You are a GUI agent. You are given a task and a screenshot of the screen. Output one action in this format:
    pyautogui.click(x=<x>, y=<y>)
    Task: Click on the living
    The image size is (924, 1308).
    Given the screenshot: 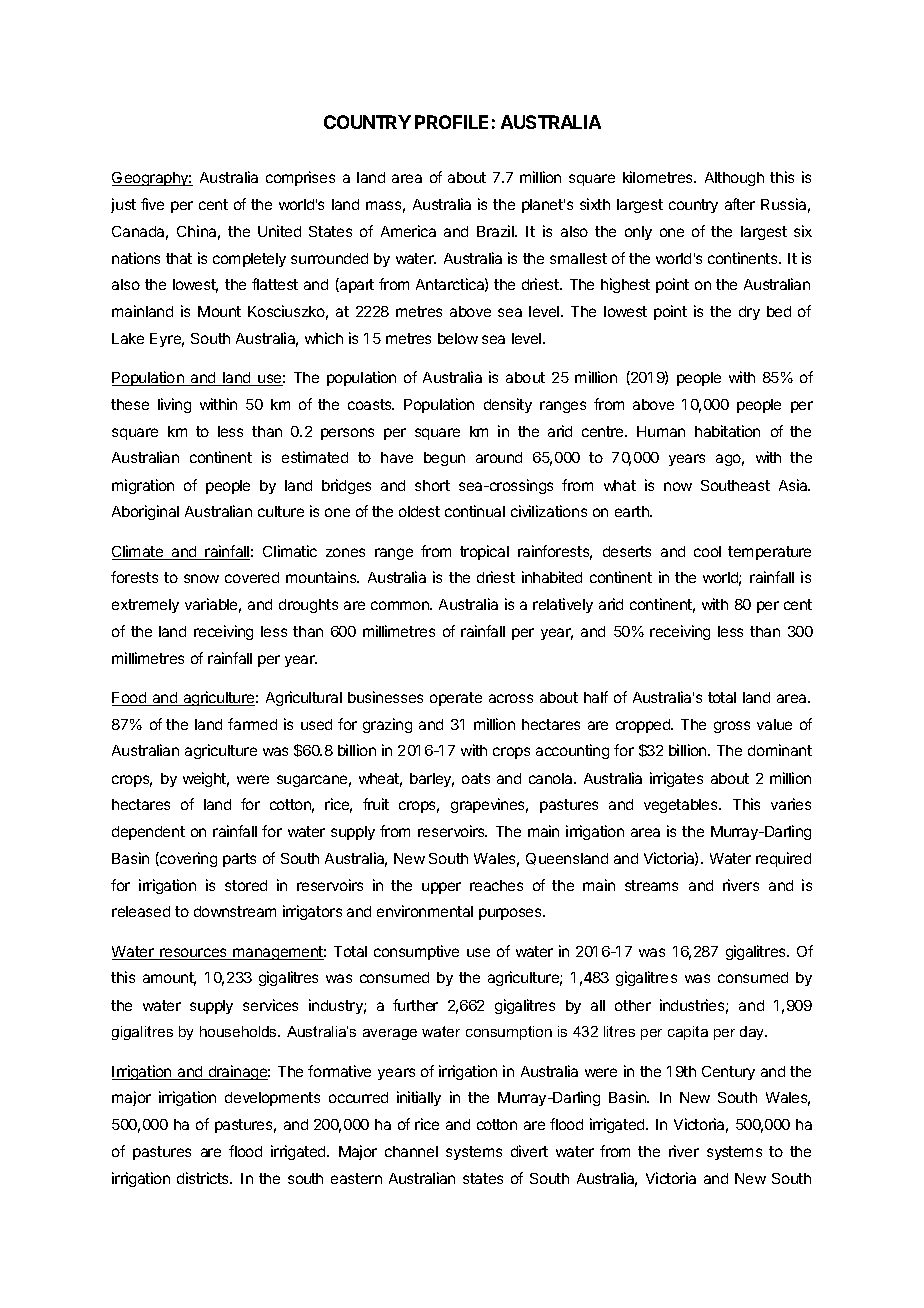 What is the action you would take?
    pyautogui.click(x=174, y=405)
